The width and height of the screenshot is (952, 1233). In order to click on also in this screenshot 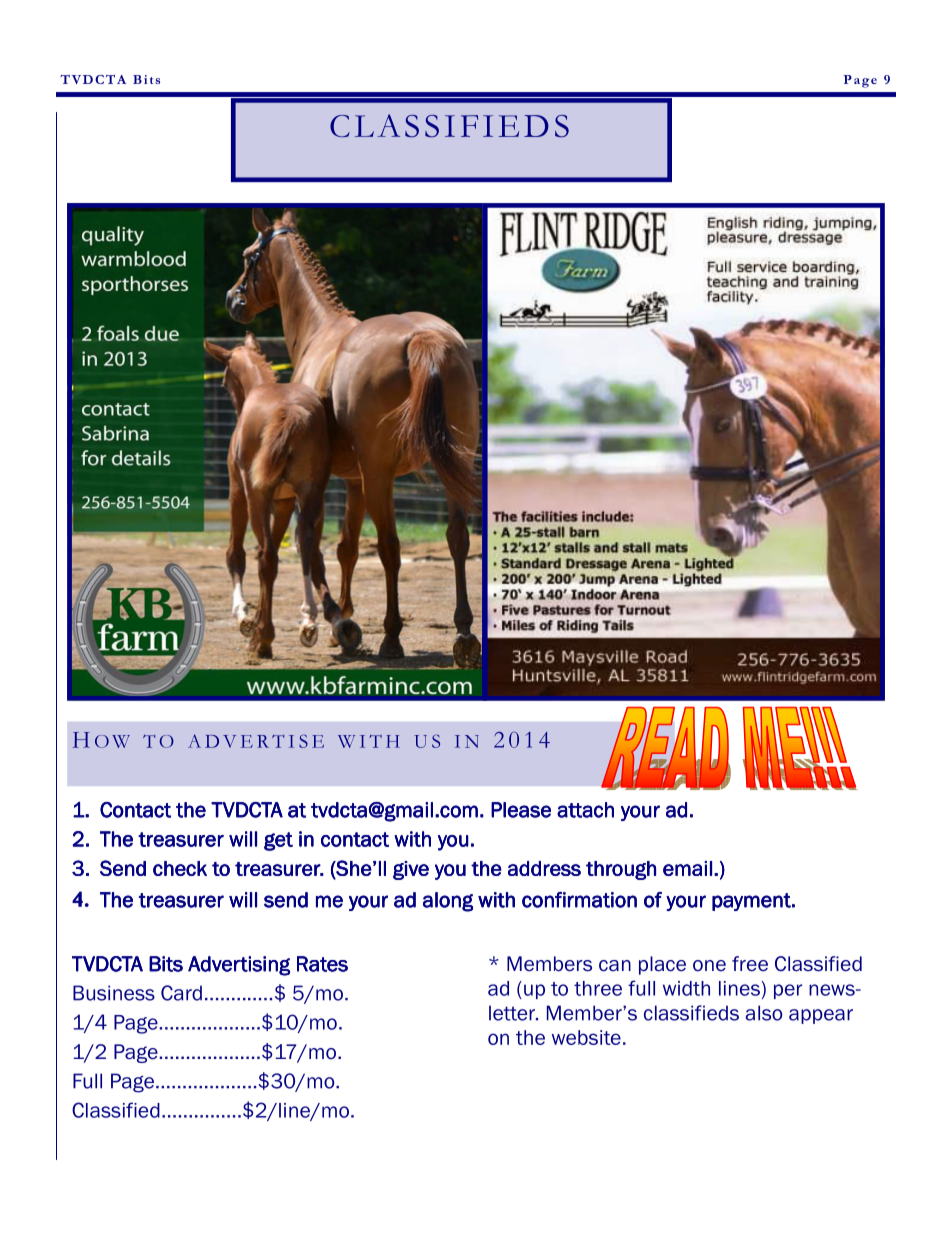, I will do `click(764, 1013)`.
